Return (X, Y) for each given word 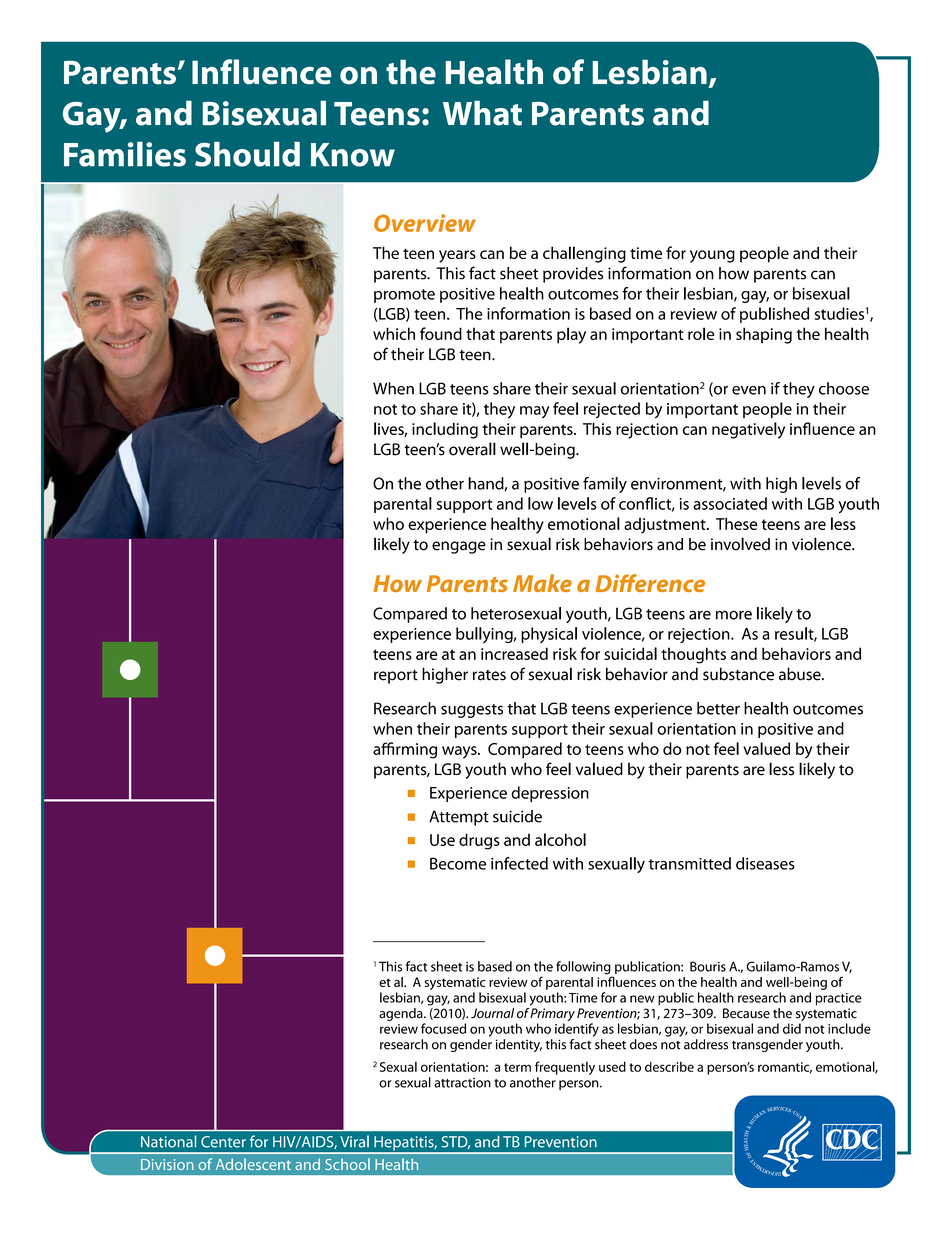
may (534, 412)
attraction (462, 1083)
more (734, 615)
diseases (765, 863)
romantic (785, 1068)
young (712, 256)
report (396, 677)
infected (519, 863)
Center (223, 1142)
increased (514, 653)
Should (247, 154)
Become (458, 863)
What (482, 113)
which (394, 333)
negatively (748, 430)
